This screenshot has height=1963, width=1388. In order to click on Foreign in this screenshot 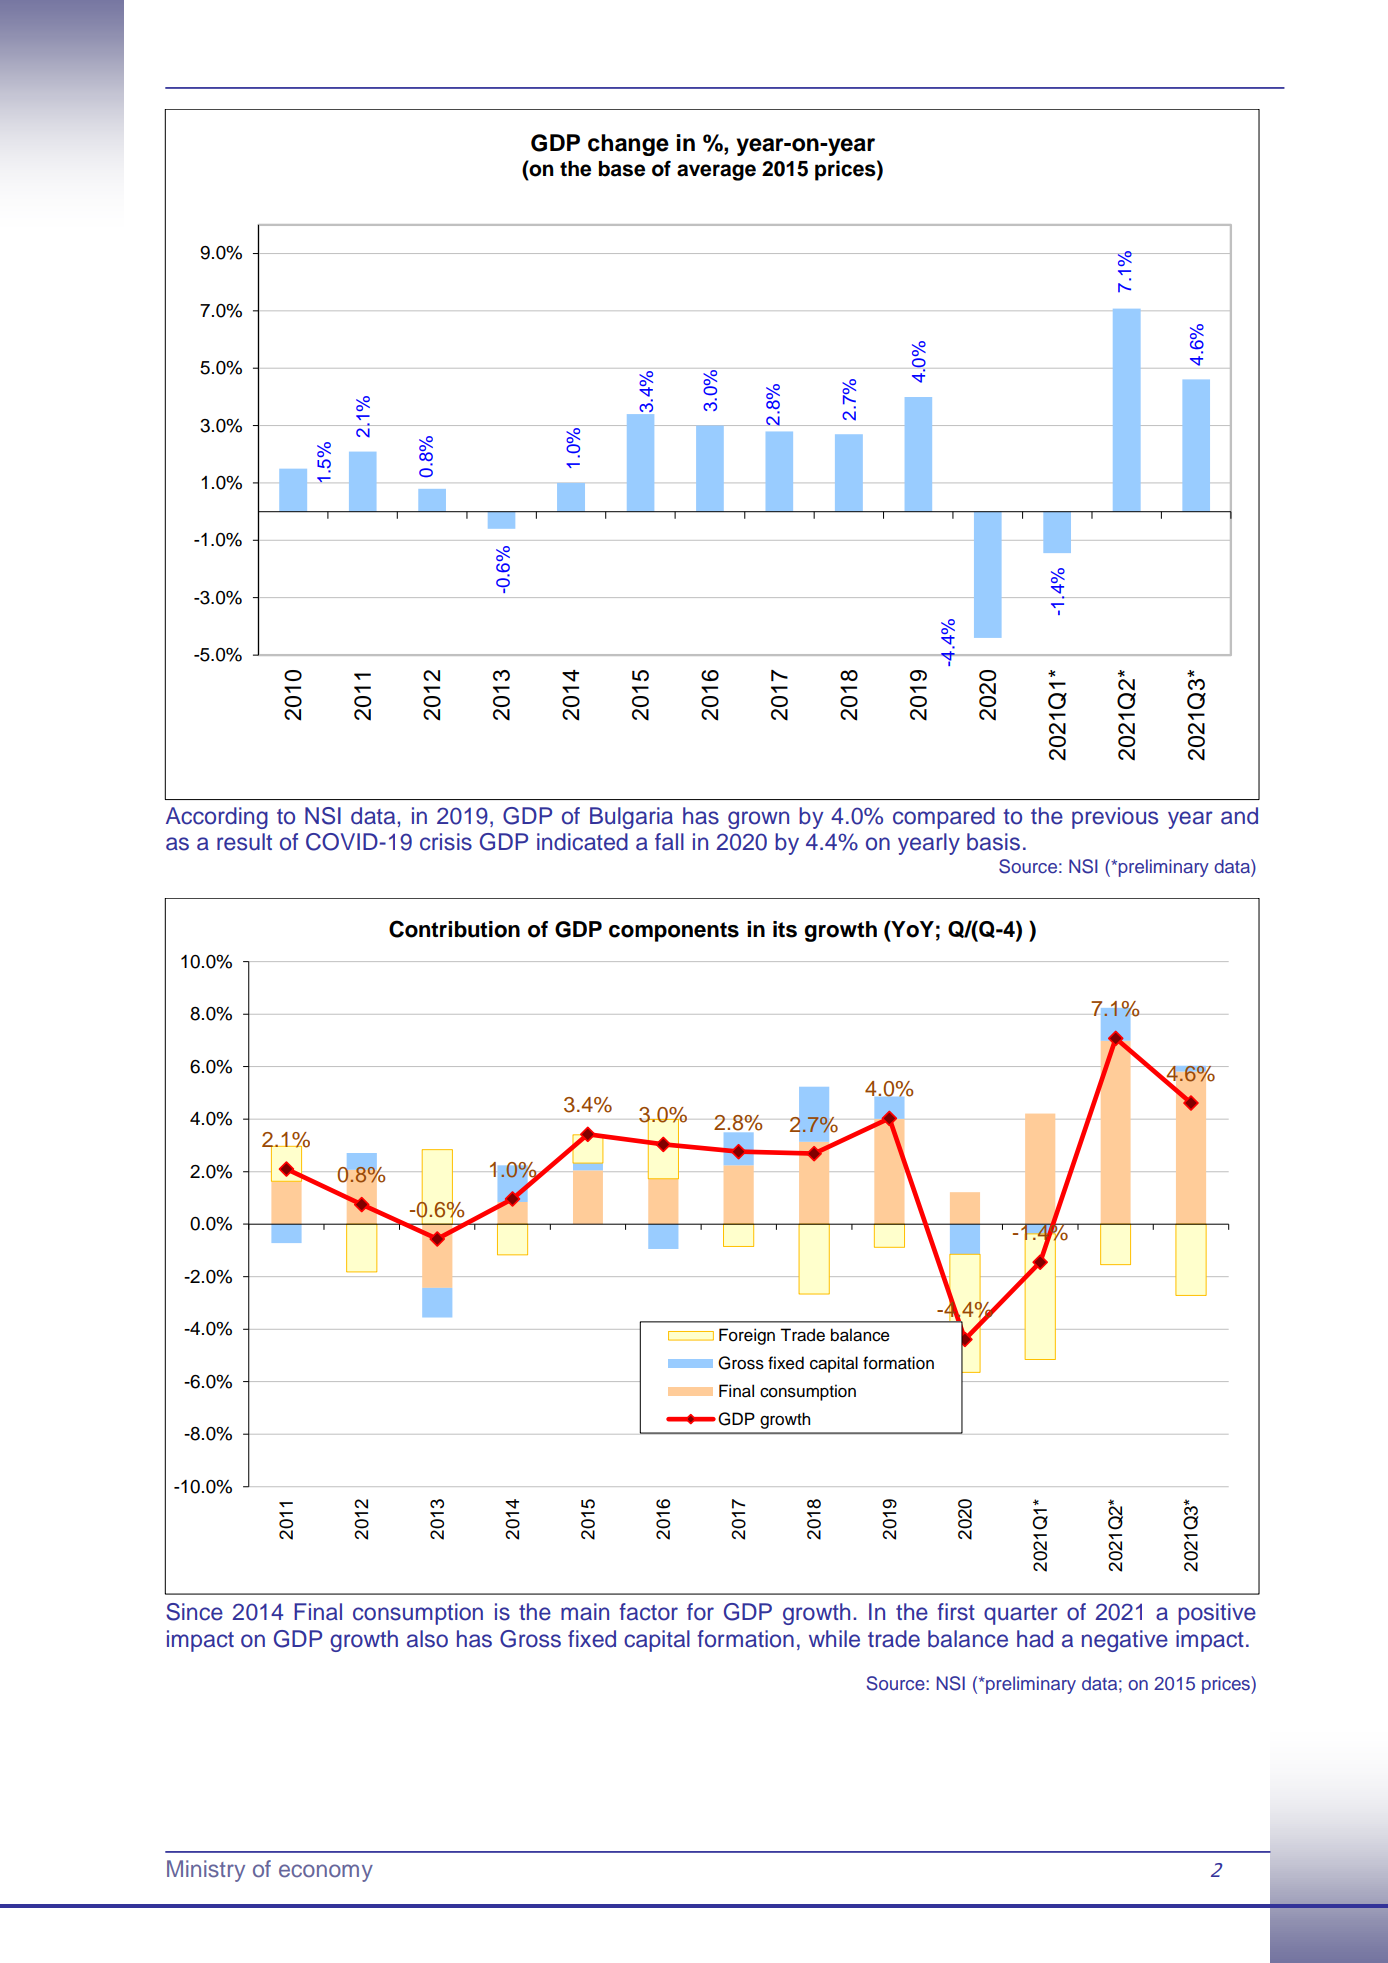, I will do `click(747, 1336)`.
